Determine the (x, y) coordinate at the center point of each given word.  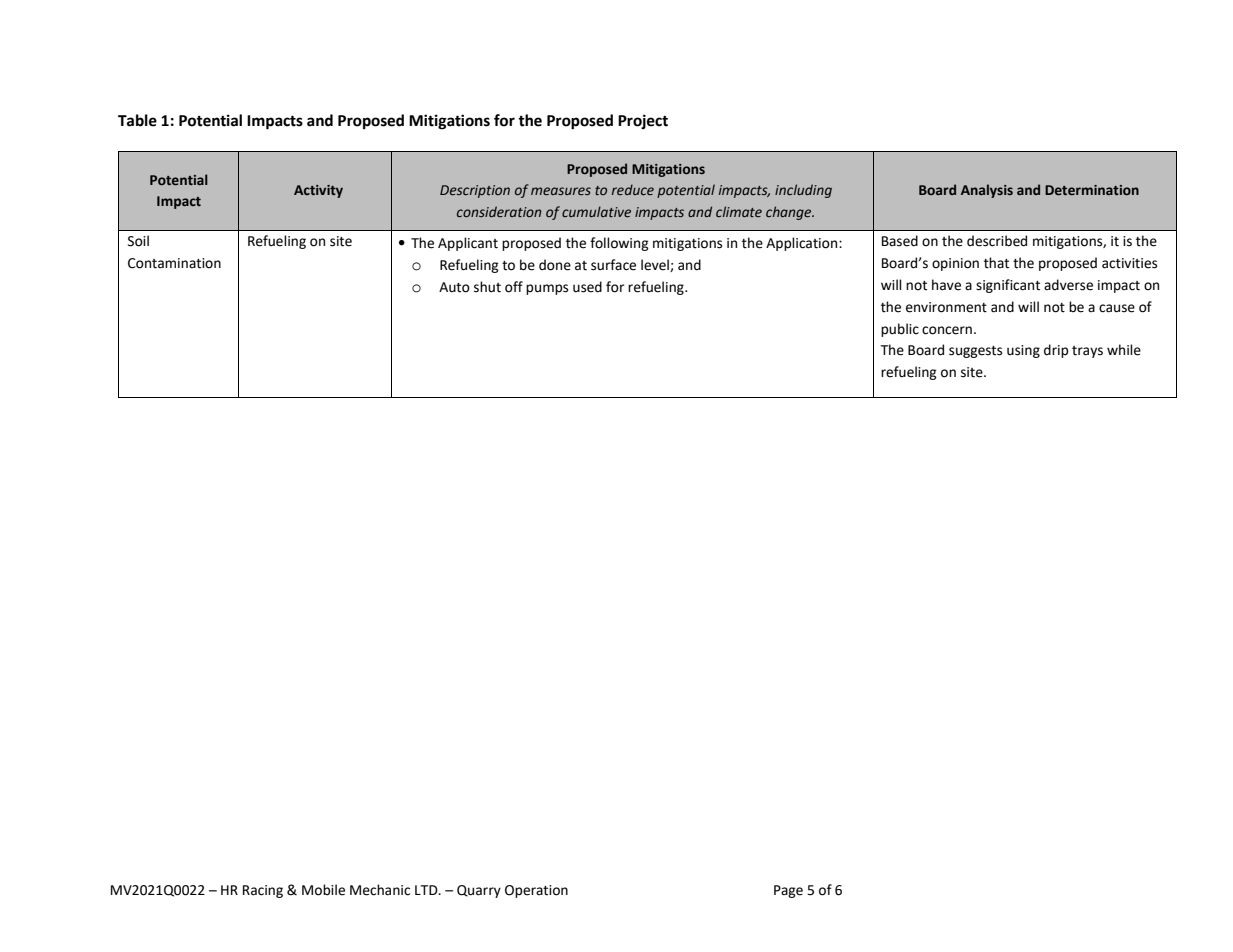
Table (137, 120)
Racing (263, 891)
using (1023, 351)
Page (788, 891)
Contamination (174, 263)
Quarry (479, 891)
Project (643, 121)
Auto (454, 287)
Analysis (987, 191)
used (587, 287)
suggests (975, 352)
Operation (536, 891)
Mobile (323, 890)
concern (947, 330)
